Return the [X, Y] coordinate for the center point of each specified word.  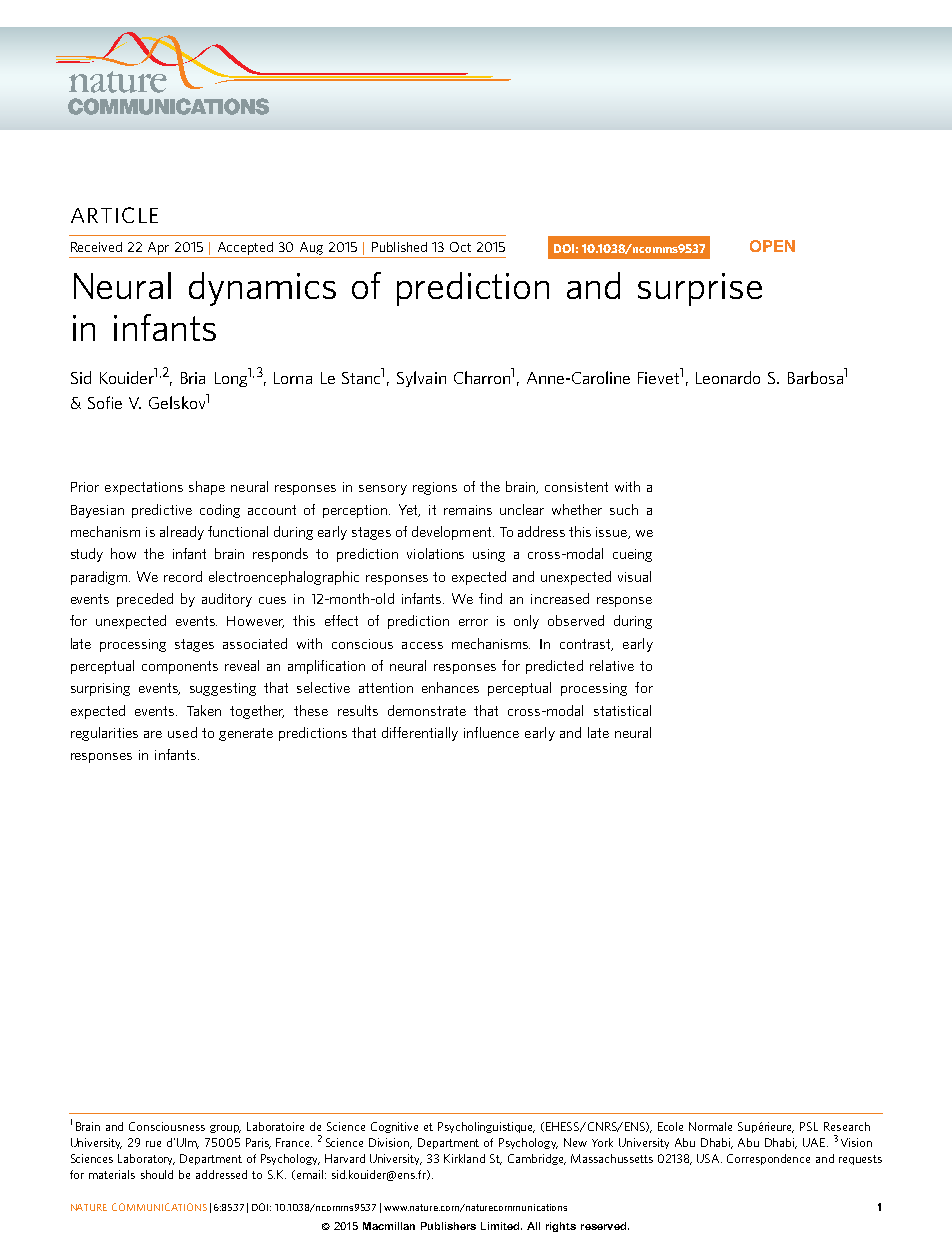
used [182, 732]
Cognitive [394, 1127]
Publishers [448, 1226]
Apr [158, 248]
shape [207, 488]
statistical [622, 710]
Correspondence [768, 1159]
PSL [809, 1126]
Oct [460, 247]
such [624, 509]
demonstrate [427, 710]
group [225, 1129]
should [157, 1174]
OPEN [772, 246]
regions [435, 488]
